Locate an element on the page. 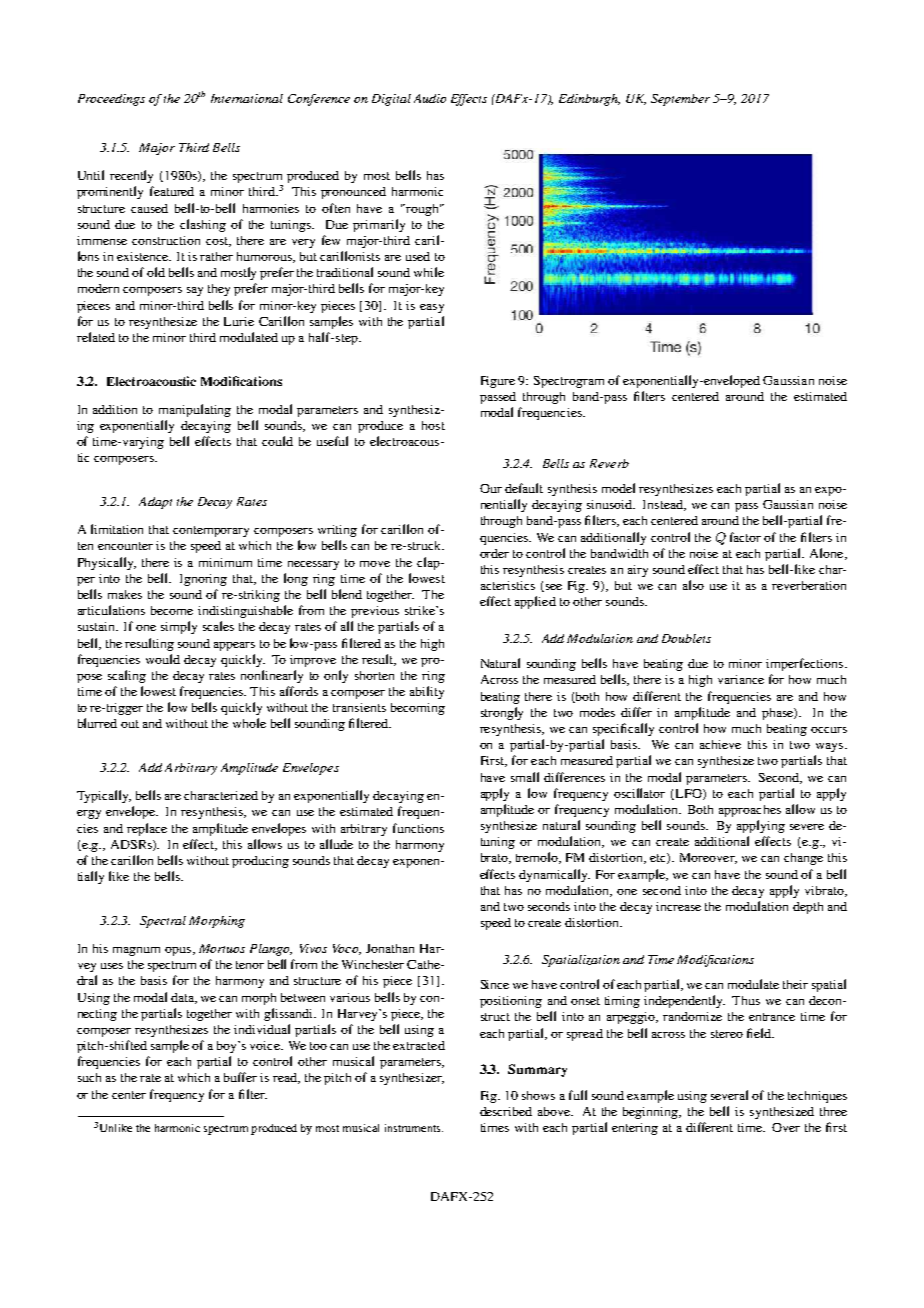  Audio is located at coordinates (430, 98).
